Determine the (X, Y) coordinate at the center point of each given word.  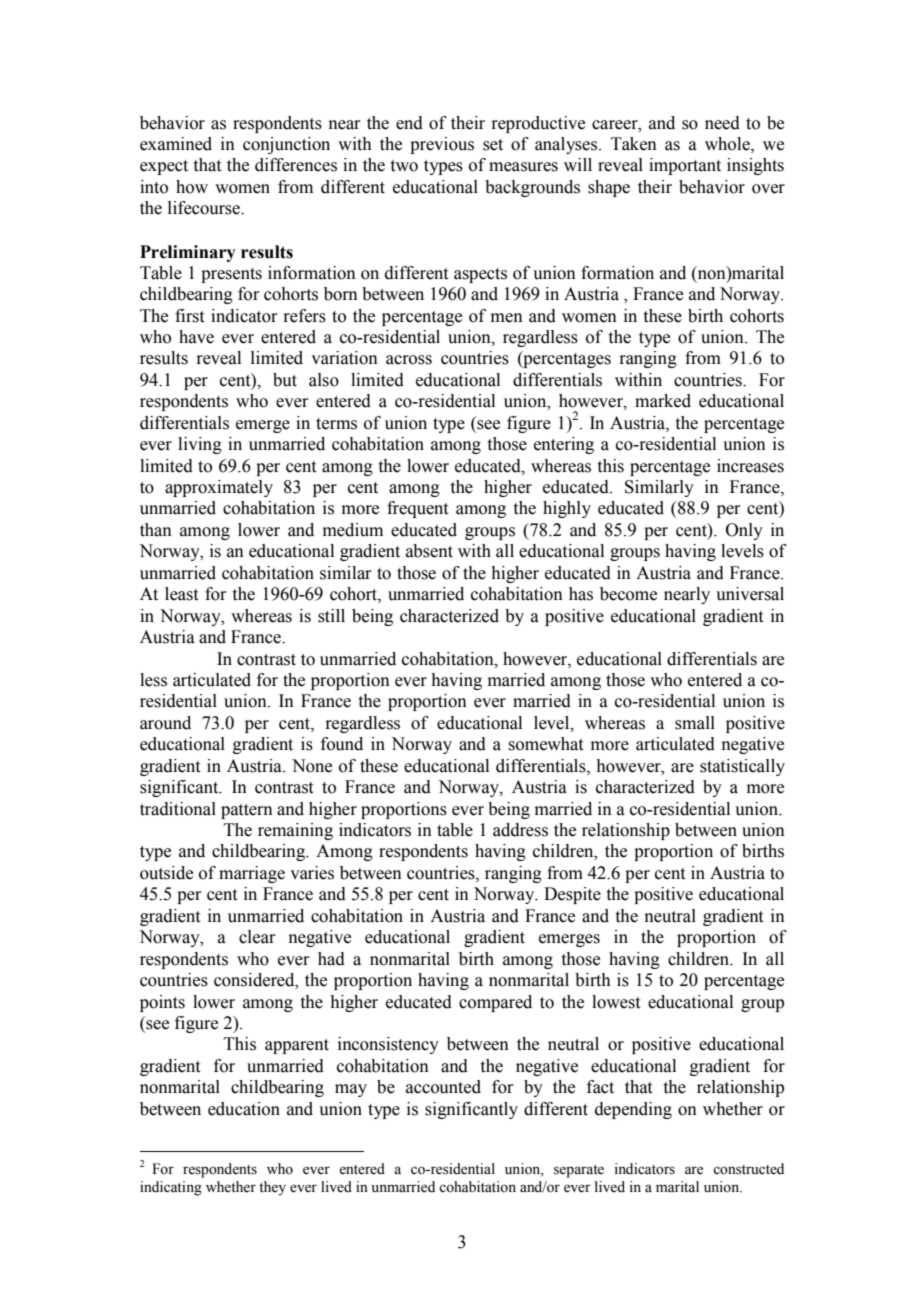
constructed (748, 1169)
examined (176, 144)
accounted (443, 1087)
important (685, 166)
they (272, 1188)
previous (442, 145)
